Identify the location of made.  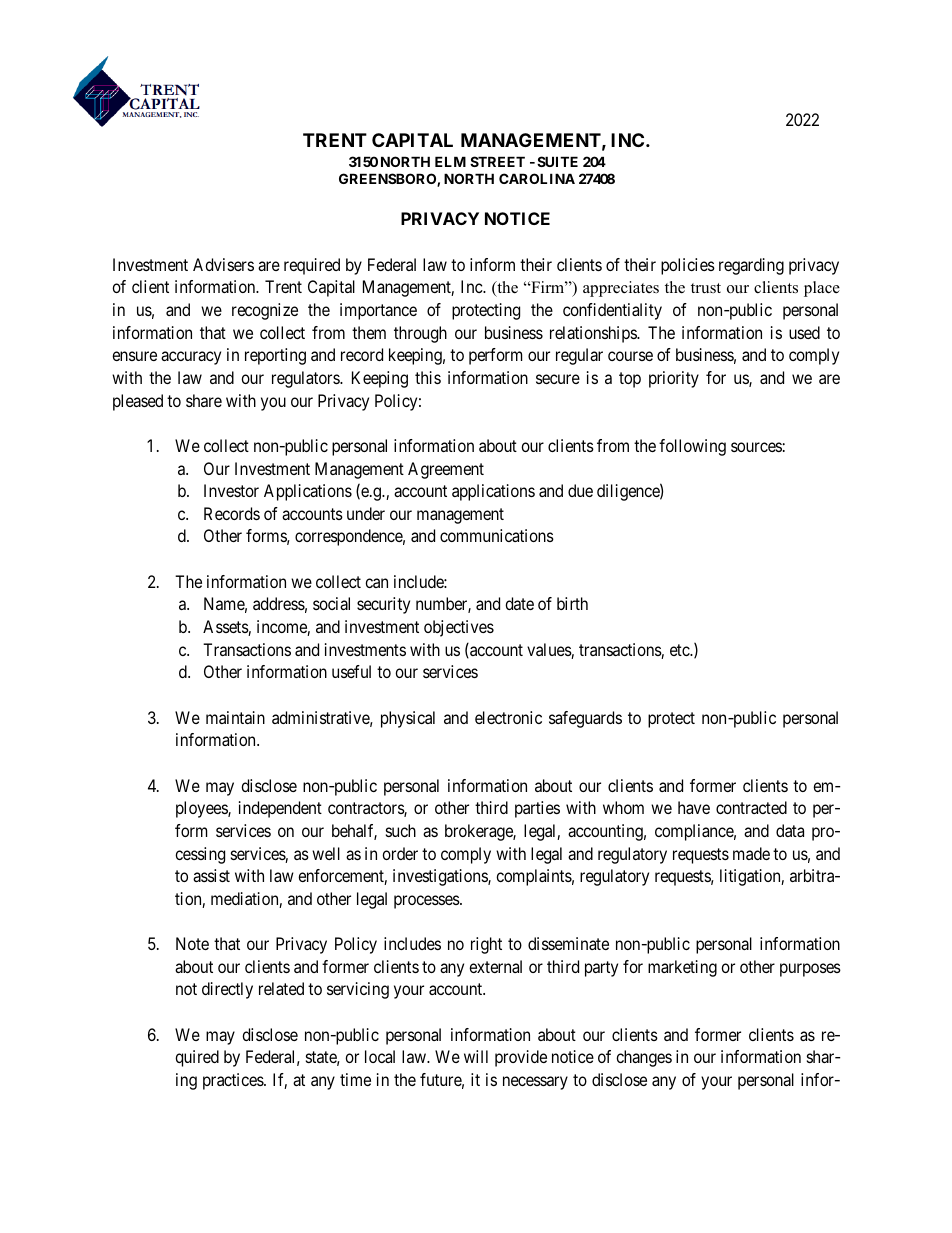
(751, 853).
